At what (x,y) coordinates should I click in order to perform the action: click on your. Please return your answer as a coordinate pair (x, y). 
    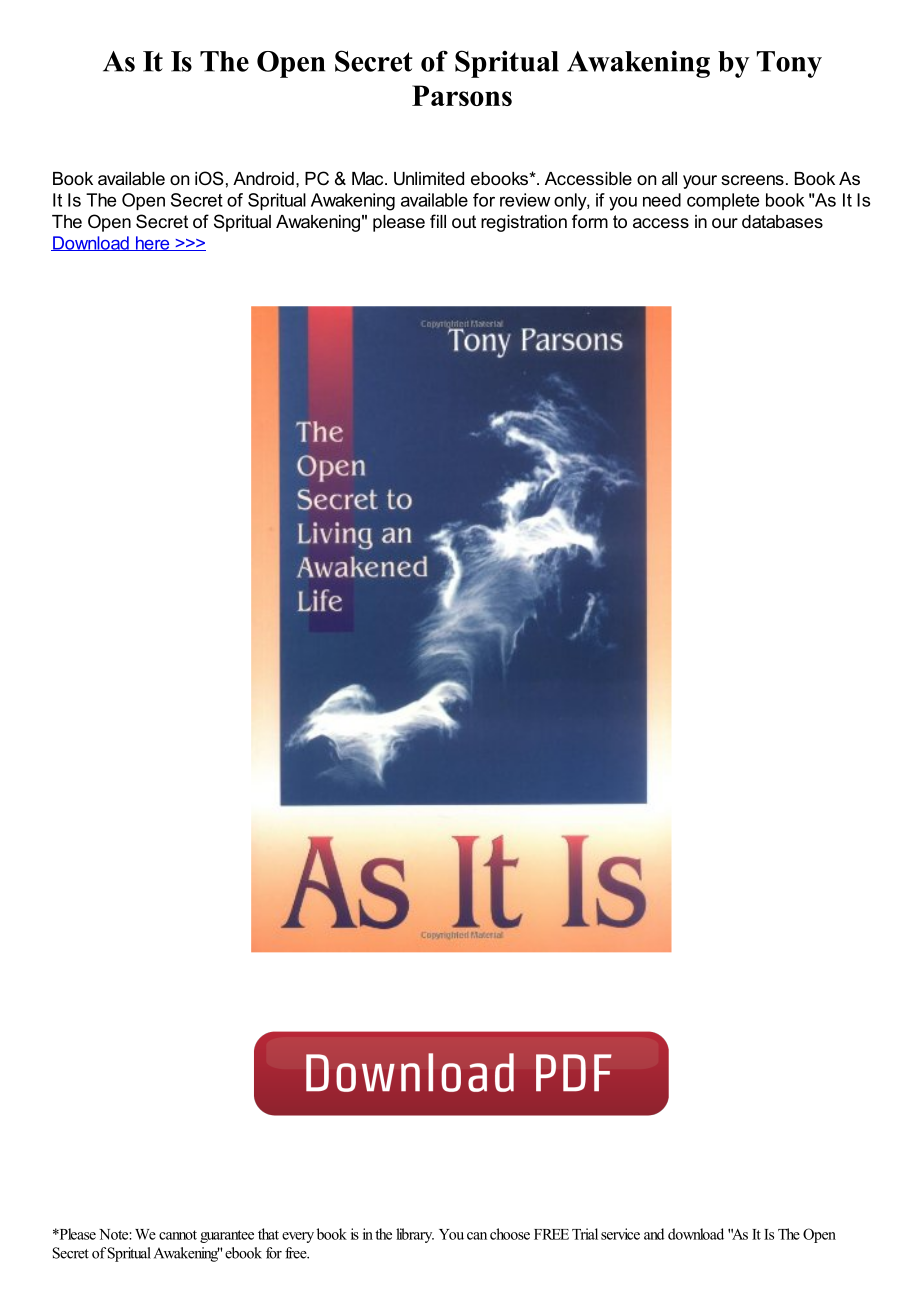
    Looking at the image, I should click on (700, 182).
